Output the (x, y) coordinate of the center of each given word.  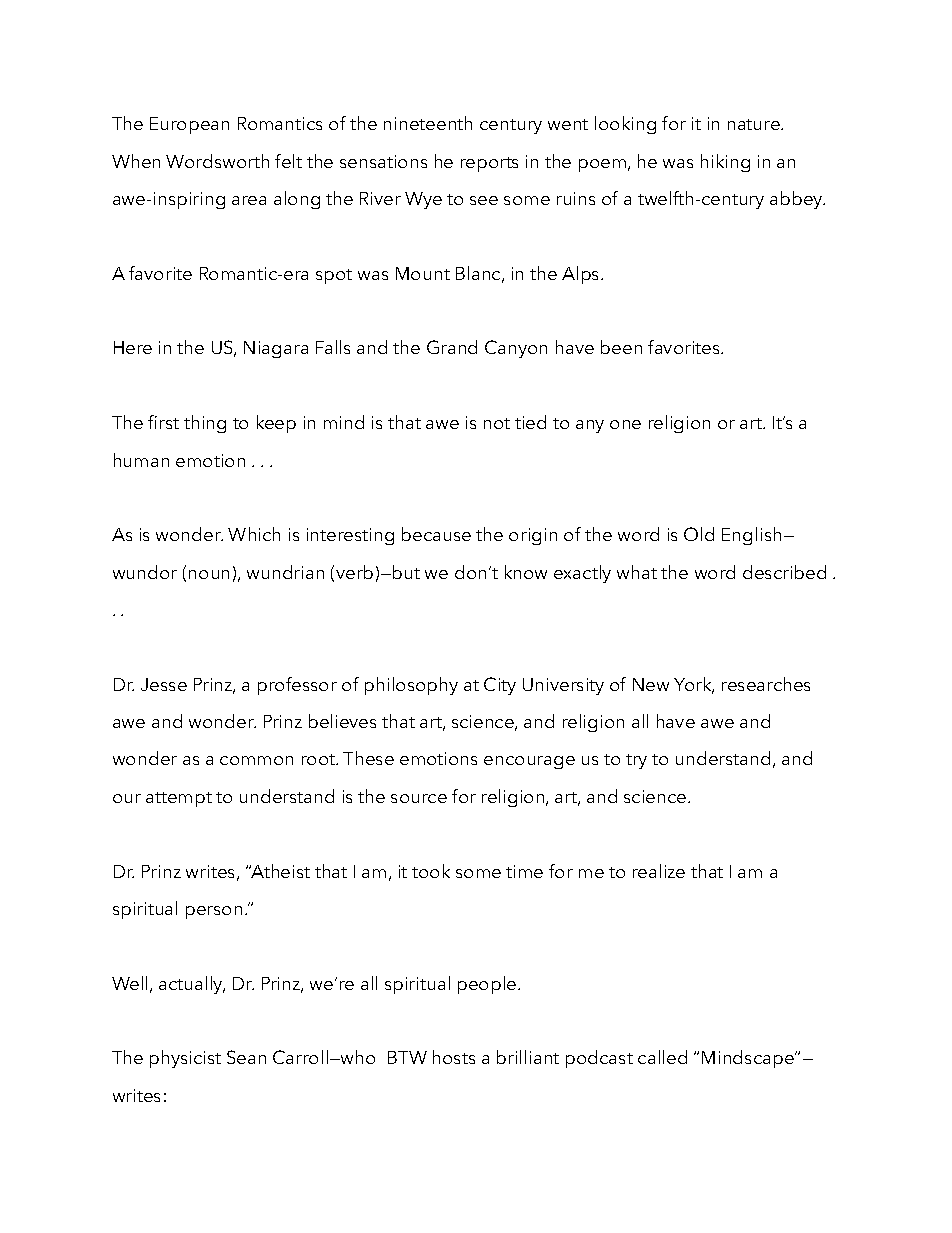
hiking (725, 163)
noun (209, 574)
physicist (185, 1059)
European (189, 125)
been (621, 347)
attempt (179, 799)
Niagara (276, 349)
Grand (452, 347)
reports (489, 164)
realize (659, 871)
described (784, 572)
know (526, 572)
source (419, 798)
